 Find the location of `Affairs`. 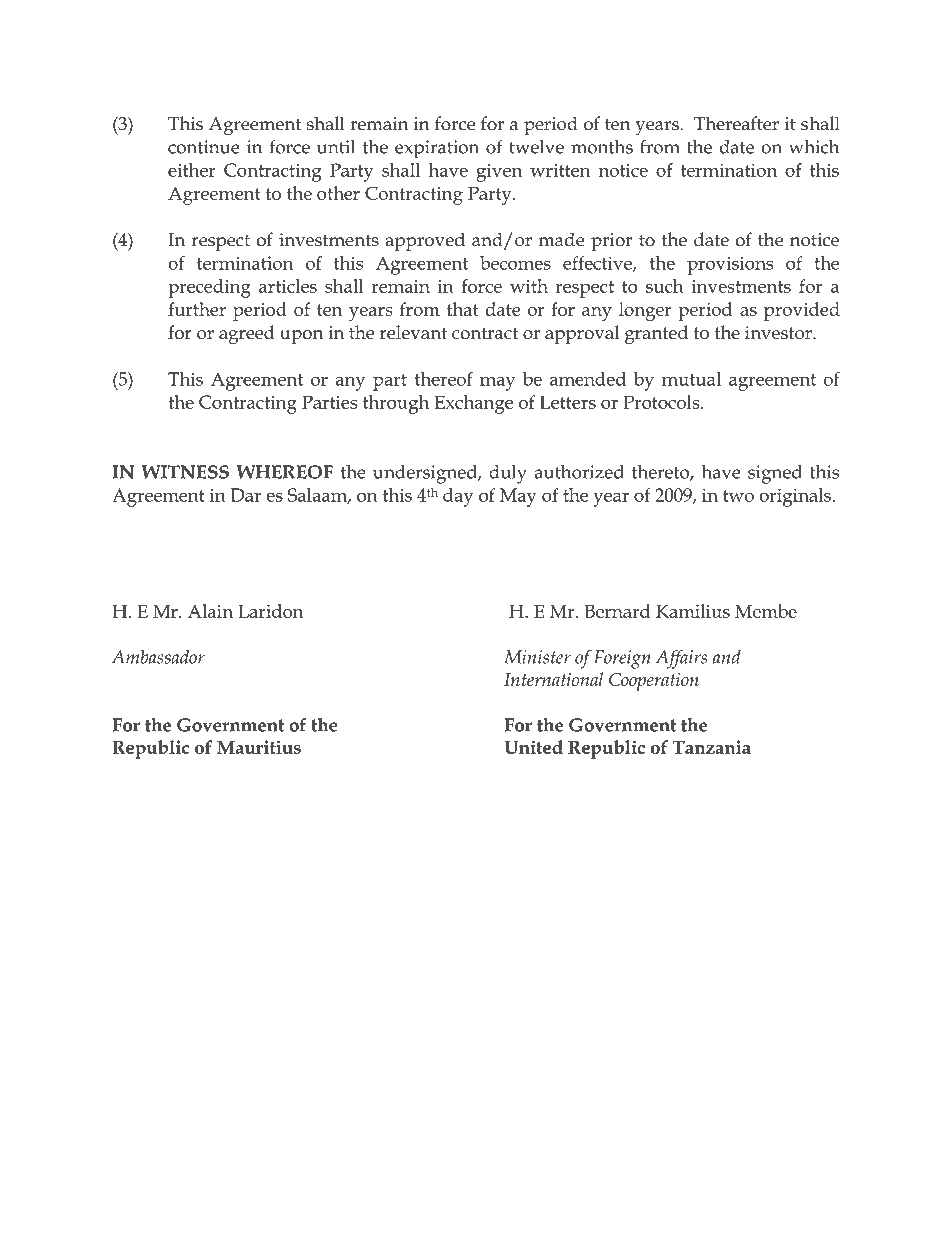

Affairs is located at coordinates (681, 659).
